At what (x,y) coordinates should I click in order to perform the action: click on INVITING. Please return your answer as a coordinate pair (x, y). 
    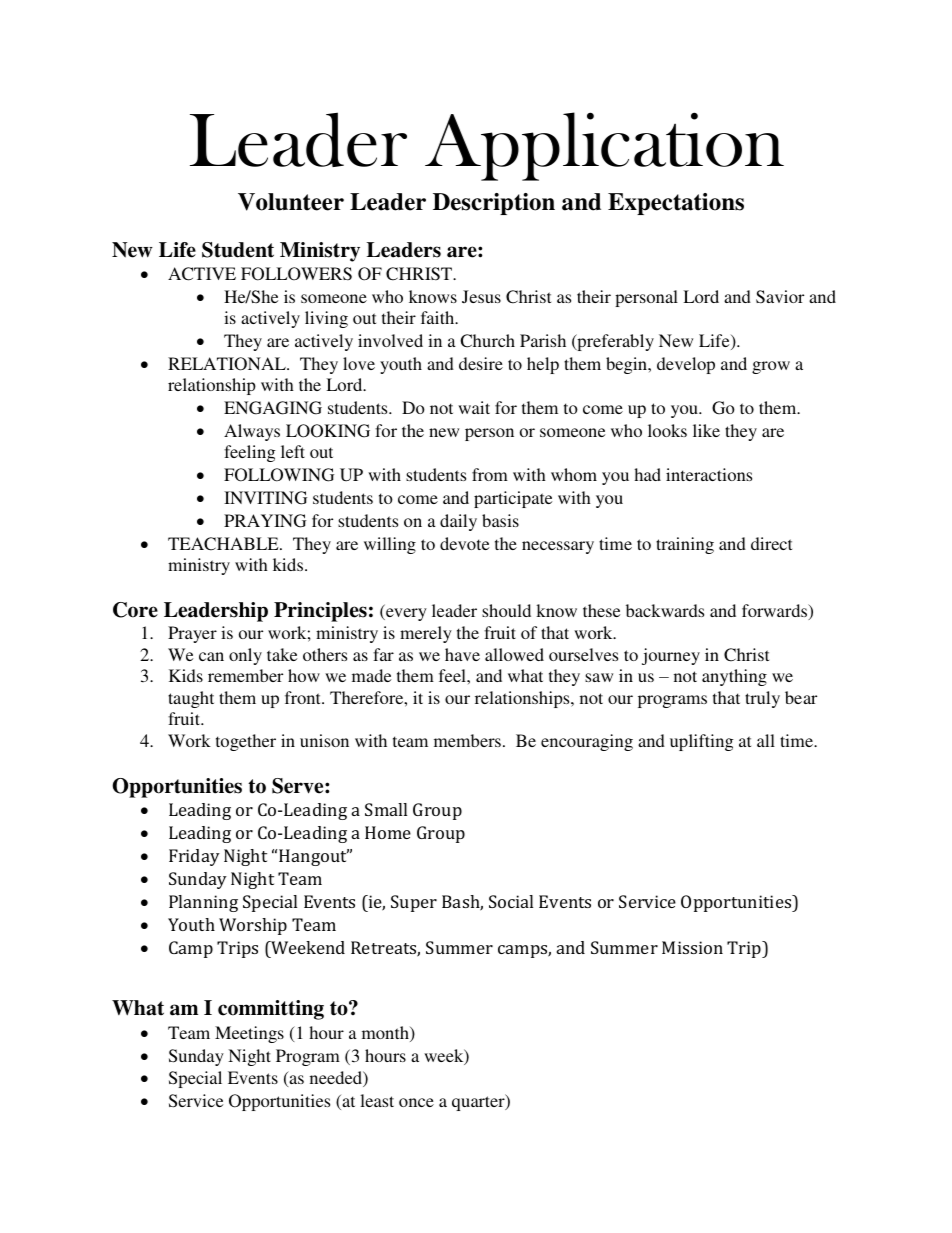
    Looking at the image, I should click on (265, 498).
